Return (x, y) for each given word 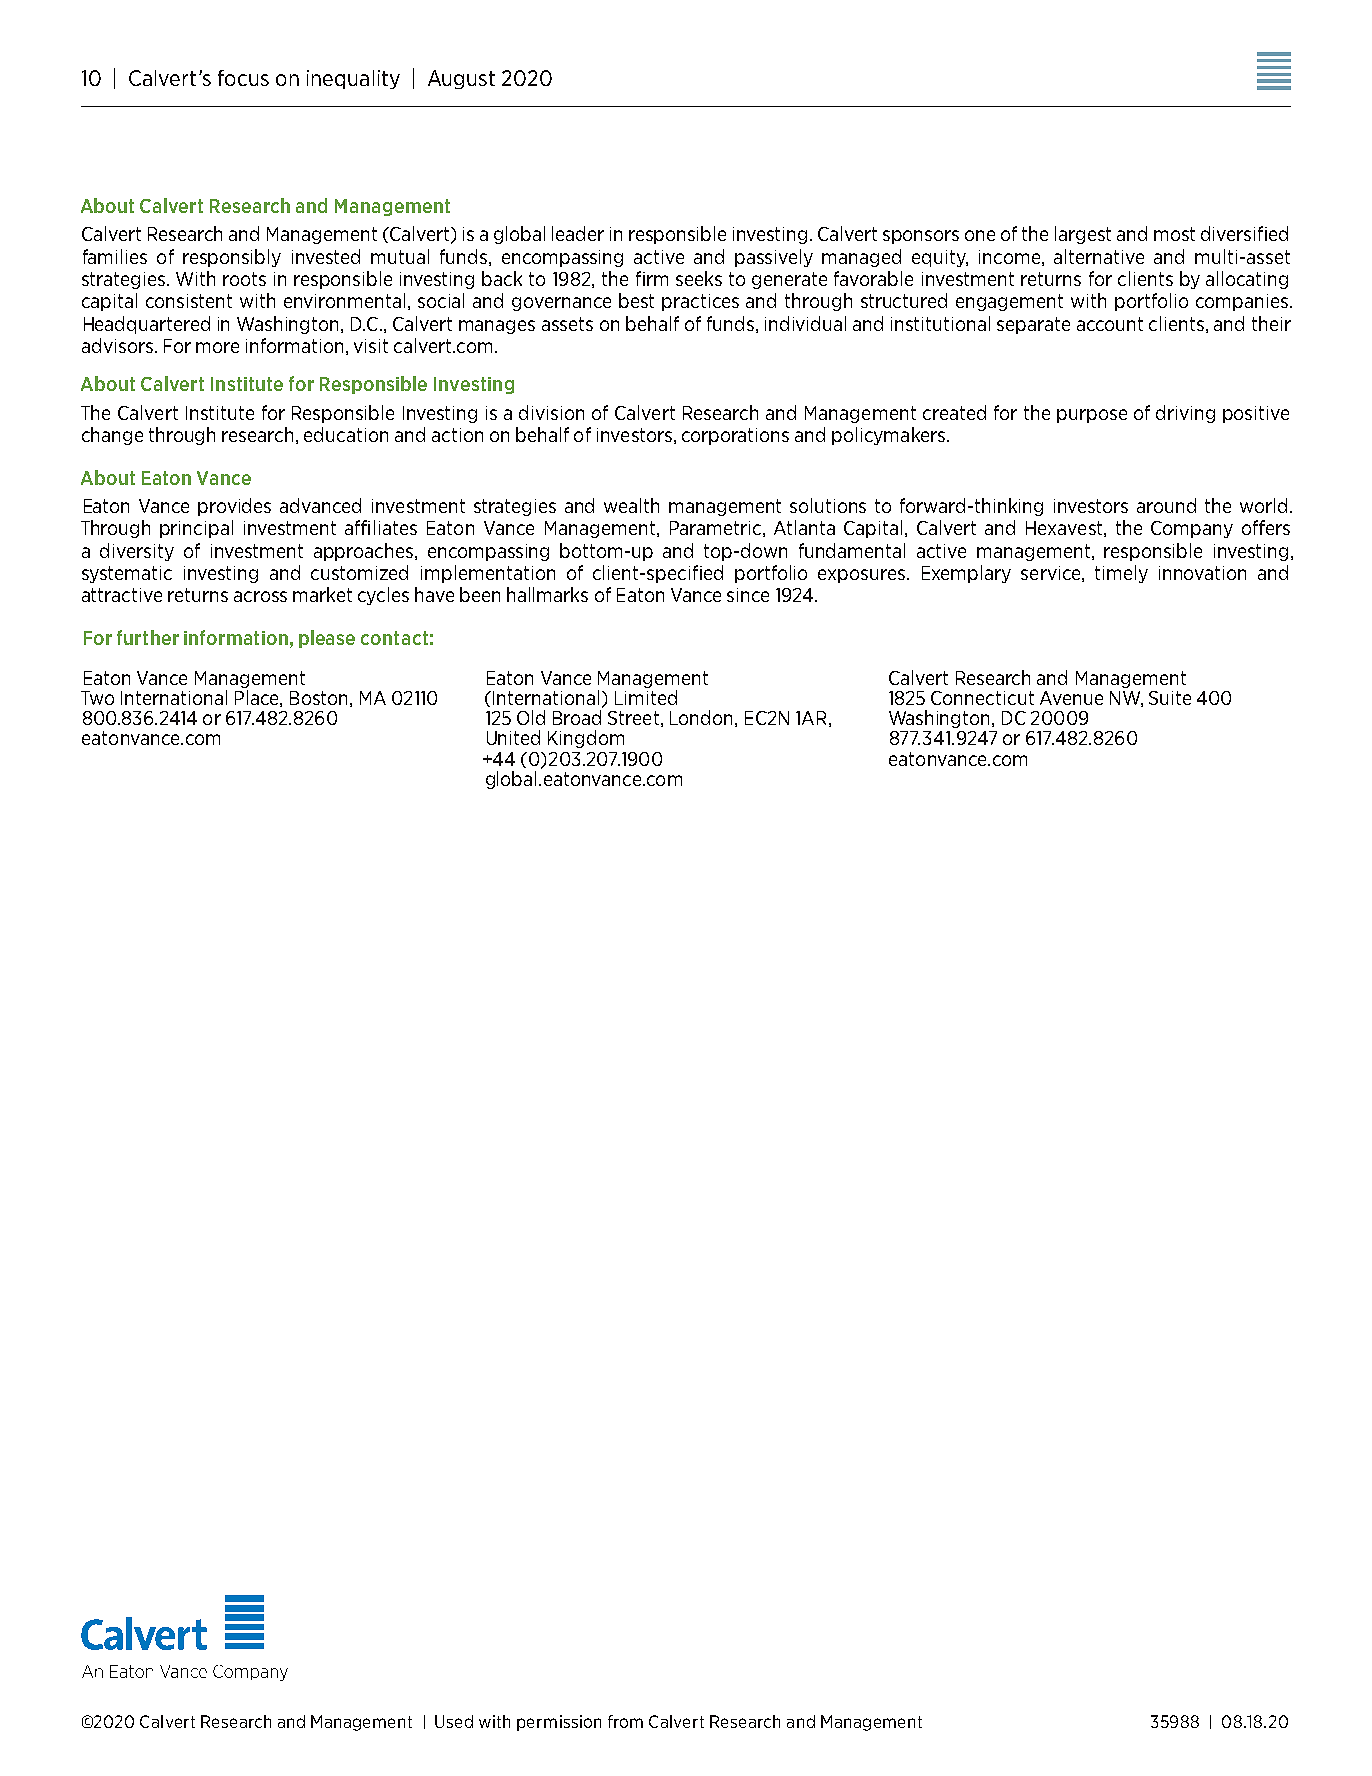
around (1166, 505)
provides (234, 507)
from (625, 1721)
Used (454, 1721)
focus (243, 78)
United (513, 737)
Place (258, 698)
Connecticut (982, 698)
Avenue (1071, 698)
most (1174, 234)
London (703, 718)
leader (578, 233)
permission (559, 1723)
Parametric (715, 528)
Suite (1170, 698)
